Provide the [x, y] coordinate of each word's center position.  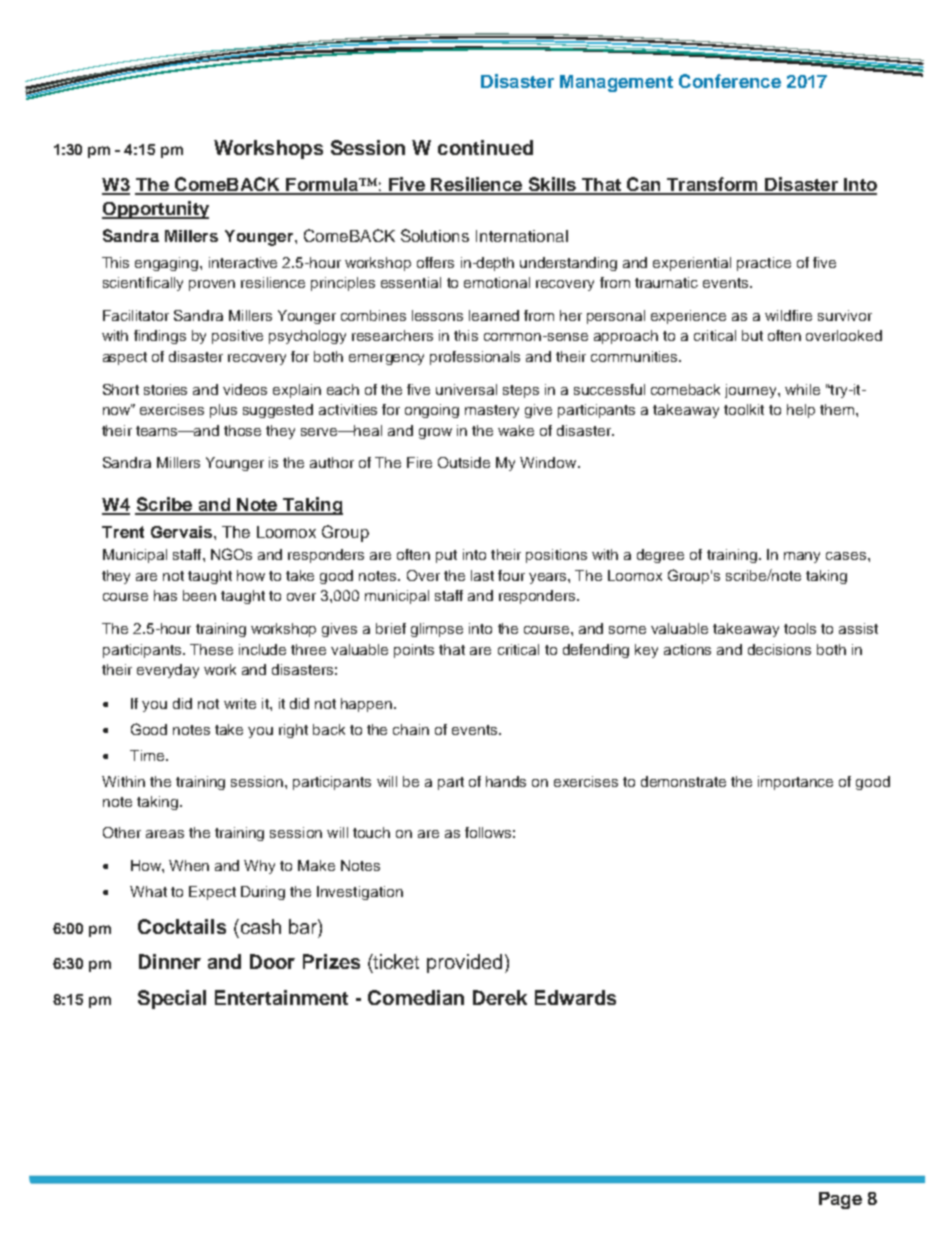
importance [795, 783]
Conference [730, 81]
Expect [212, 893]
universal [466, 389]
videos [245, 389]
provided [464, 963]
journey [752, 391]
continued [485, 147]
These [211, 649]
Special [172, 999]
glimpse [437, 630]
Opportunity [155, 210]
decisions [779, 649]
